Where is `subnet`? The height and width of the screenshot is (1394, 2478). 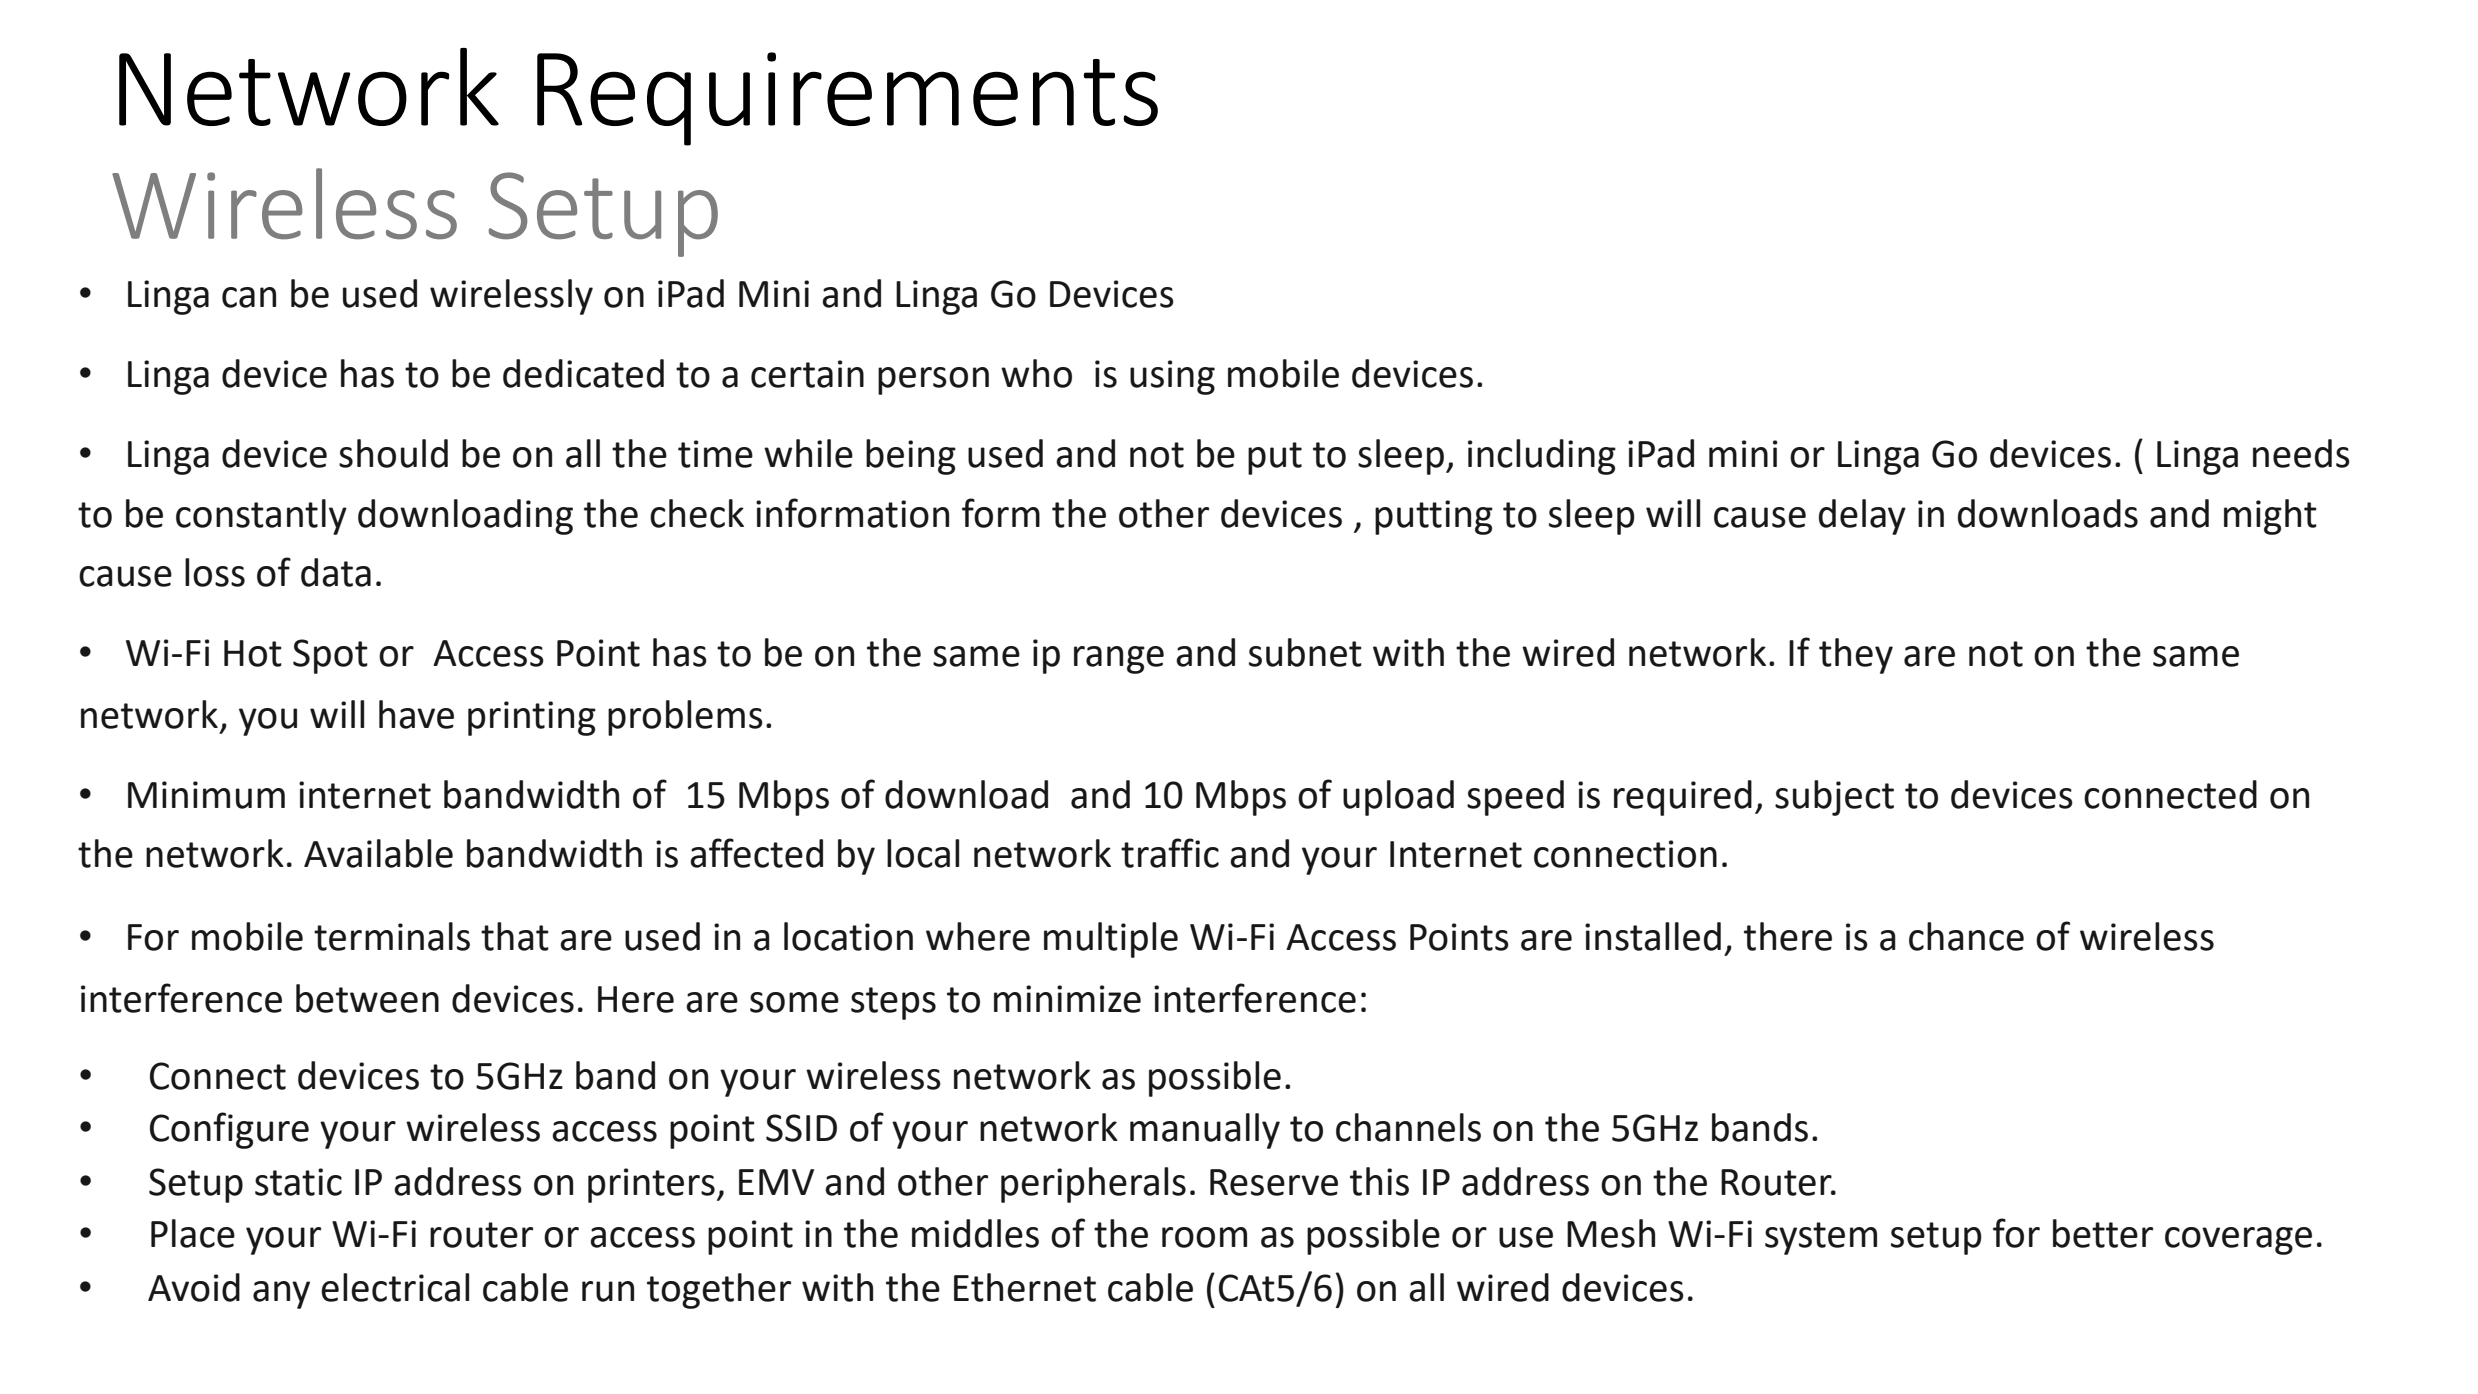
subnet is located at coordinates (1305, 652).
